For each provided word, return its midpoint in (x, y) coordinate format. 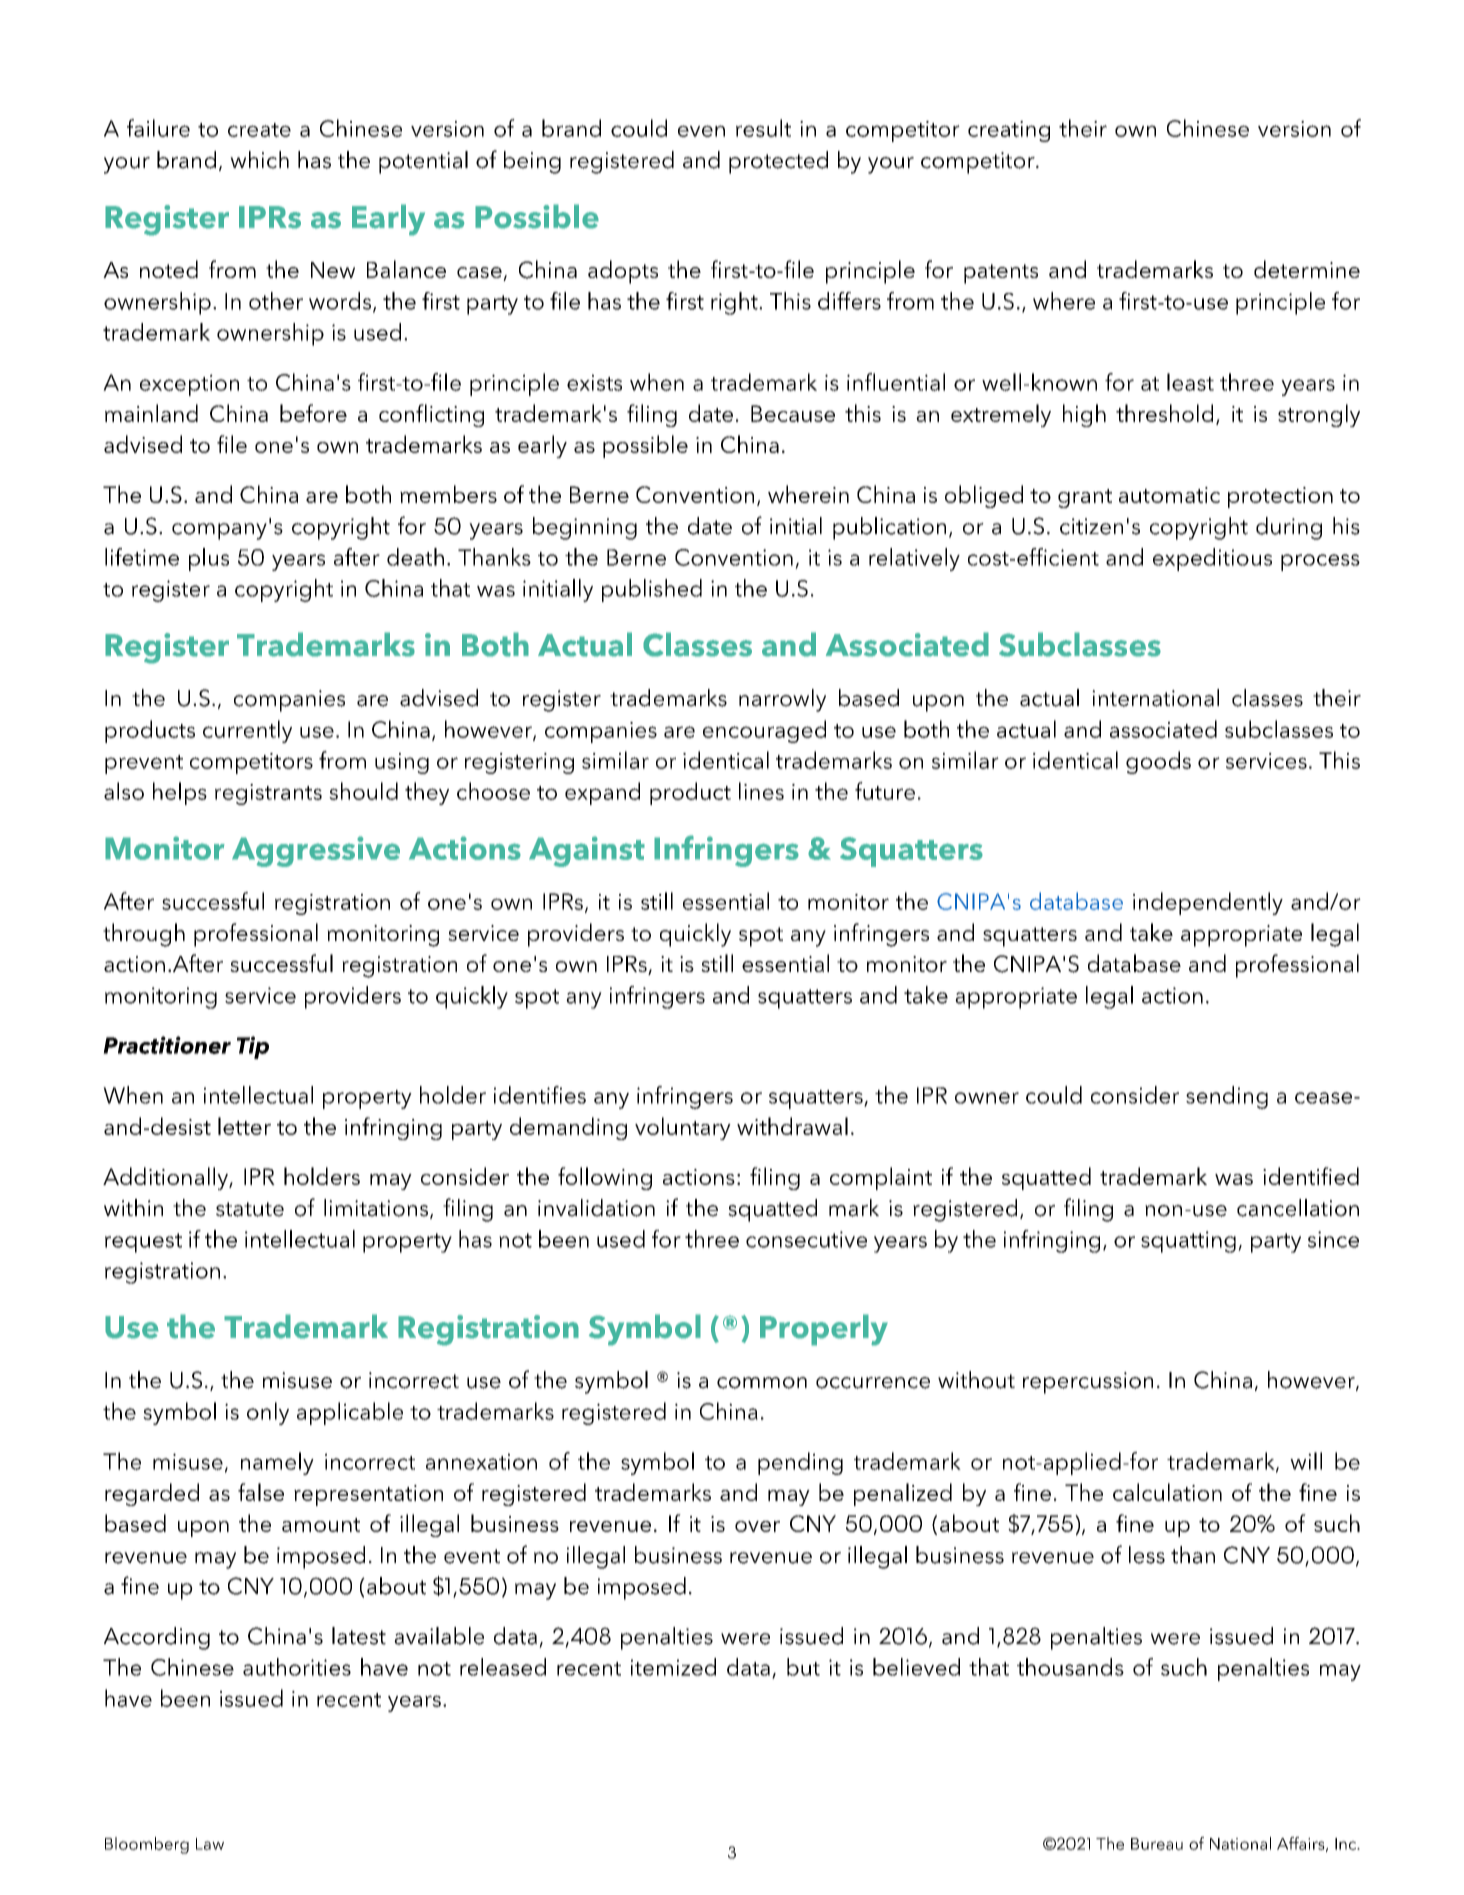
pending (800, 1463)
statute (250, 1209)
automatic (1169, 495)
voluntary (683, 1128)
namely (277, 1463)
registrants (268, 794)
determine (1307, 269)
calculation (1167, 1492)
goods (1158, 762)
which (259, 160)
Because (793, 413)
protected (778, 162)
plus (209, 559)
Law (210, 1844)
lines (761, 791)
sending (1227, 1097)
